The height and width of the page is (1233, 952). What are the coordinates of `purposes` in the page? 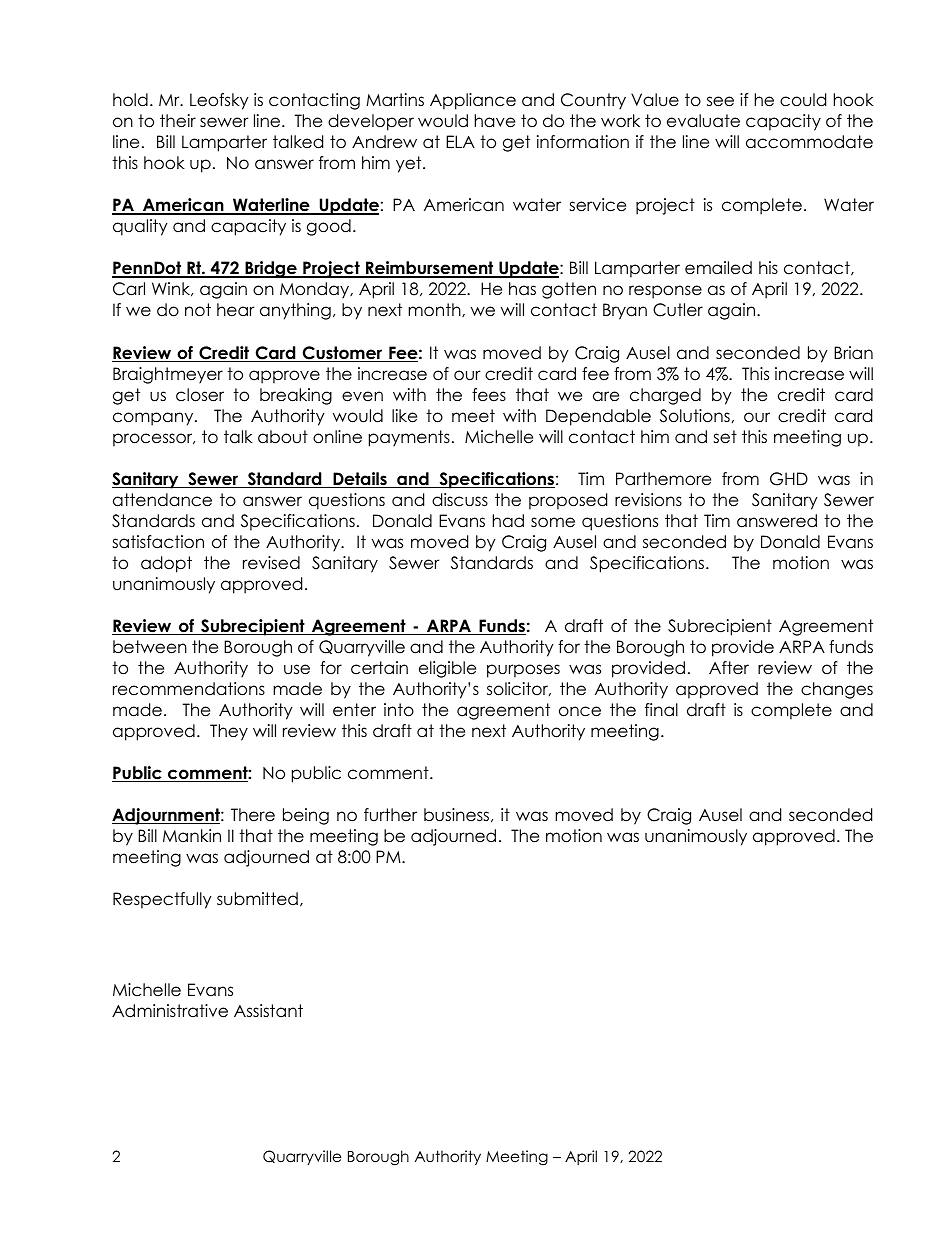 It's located at (523, 671).
